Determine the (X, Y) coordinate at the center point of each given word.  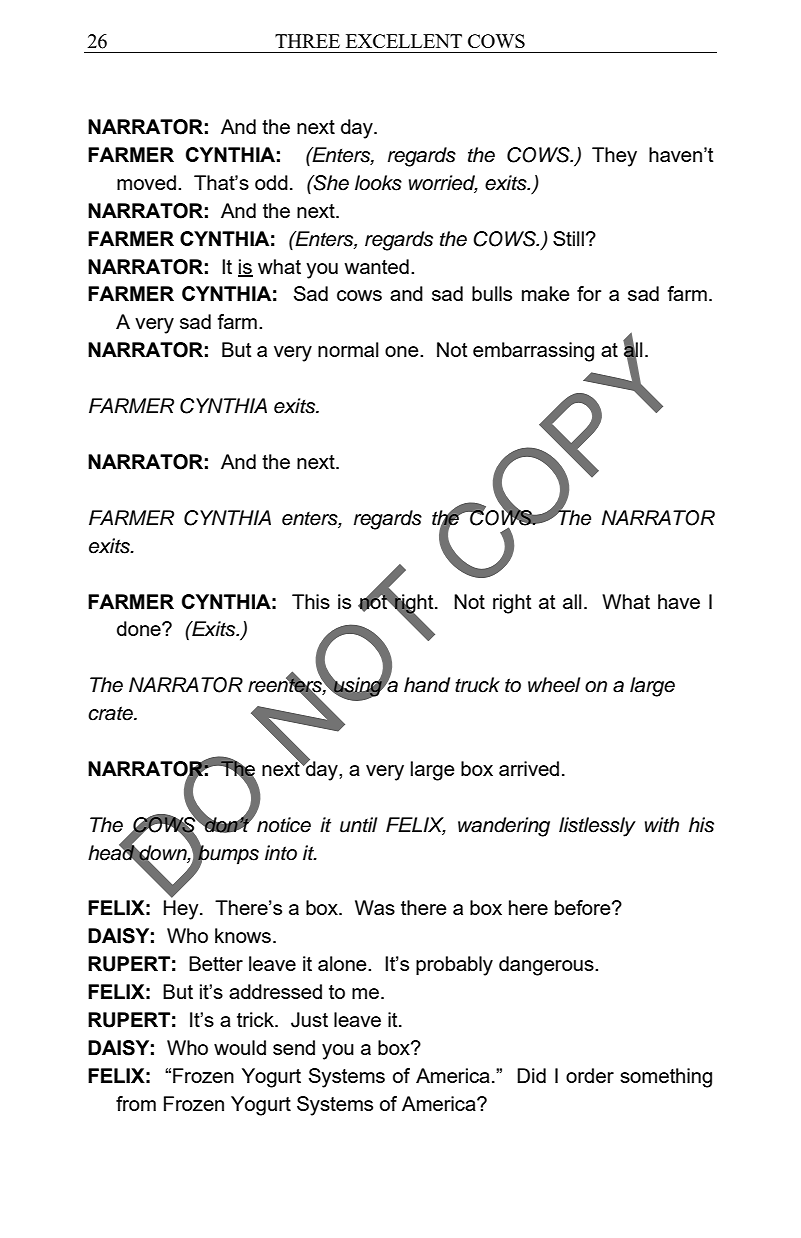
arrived (529, 768)
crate (111, 713)
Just (309, 1020)
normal (348, 349)
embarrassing (533, 352)
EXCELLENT (404, 41)
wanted (376, 266)
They (614, 157)
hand (427, 685)
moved (146, 182)
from (136, 1103)
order (590, 1075)
